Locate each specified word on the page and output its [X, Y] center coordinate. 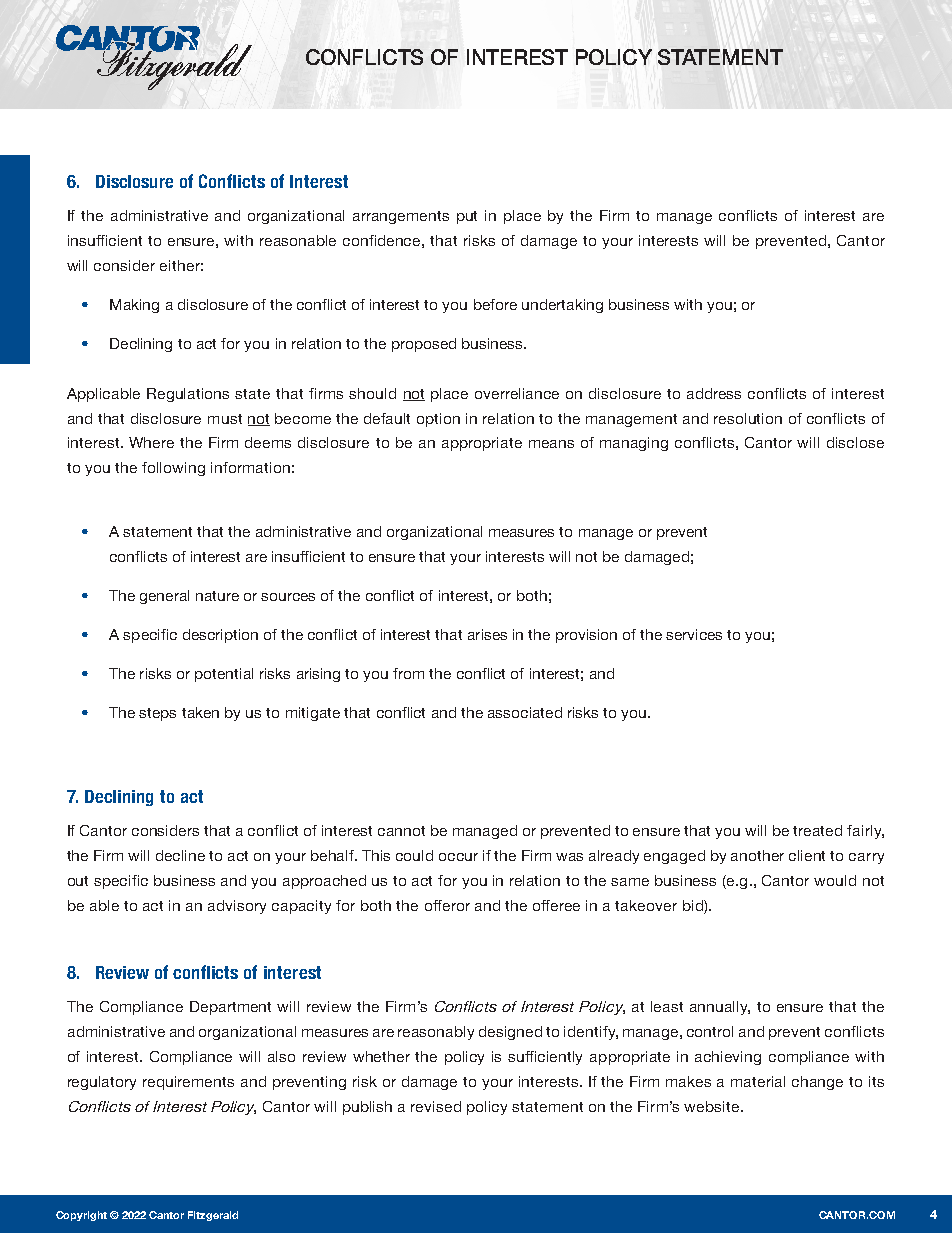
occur [458, 857]
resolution [748, 418]
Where [151, 442]
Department [230, 1008]
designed [510, 1033]
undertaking [562, 306]
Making [134, 306]
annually [720, 1008]
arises [487, 634]
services [694, 634]
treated [817, 830]
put [467, 217]
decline [180, 855]
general [164, 597]
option [438, 420]
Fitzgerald [213, 1216]
